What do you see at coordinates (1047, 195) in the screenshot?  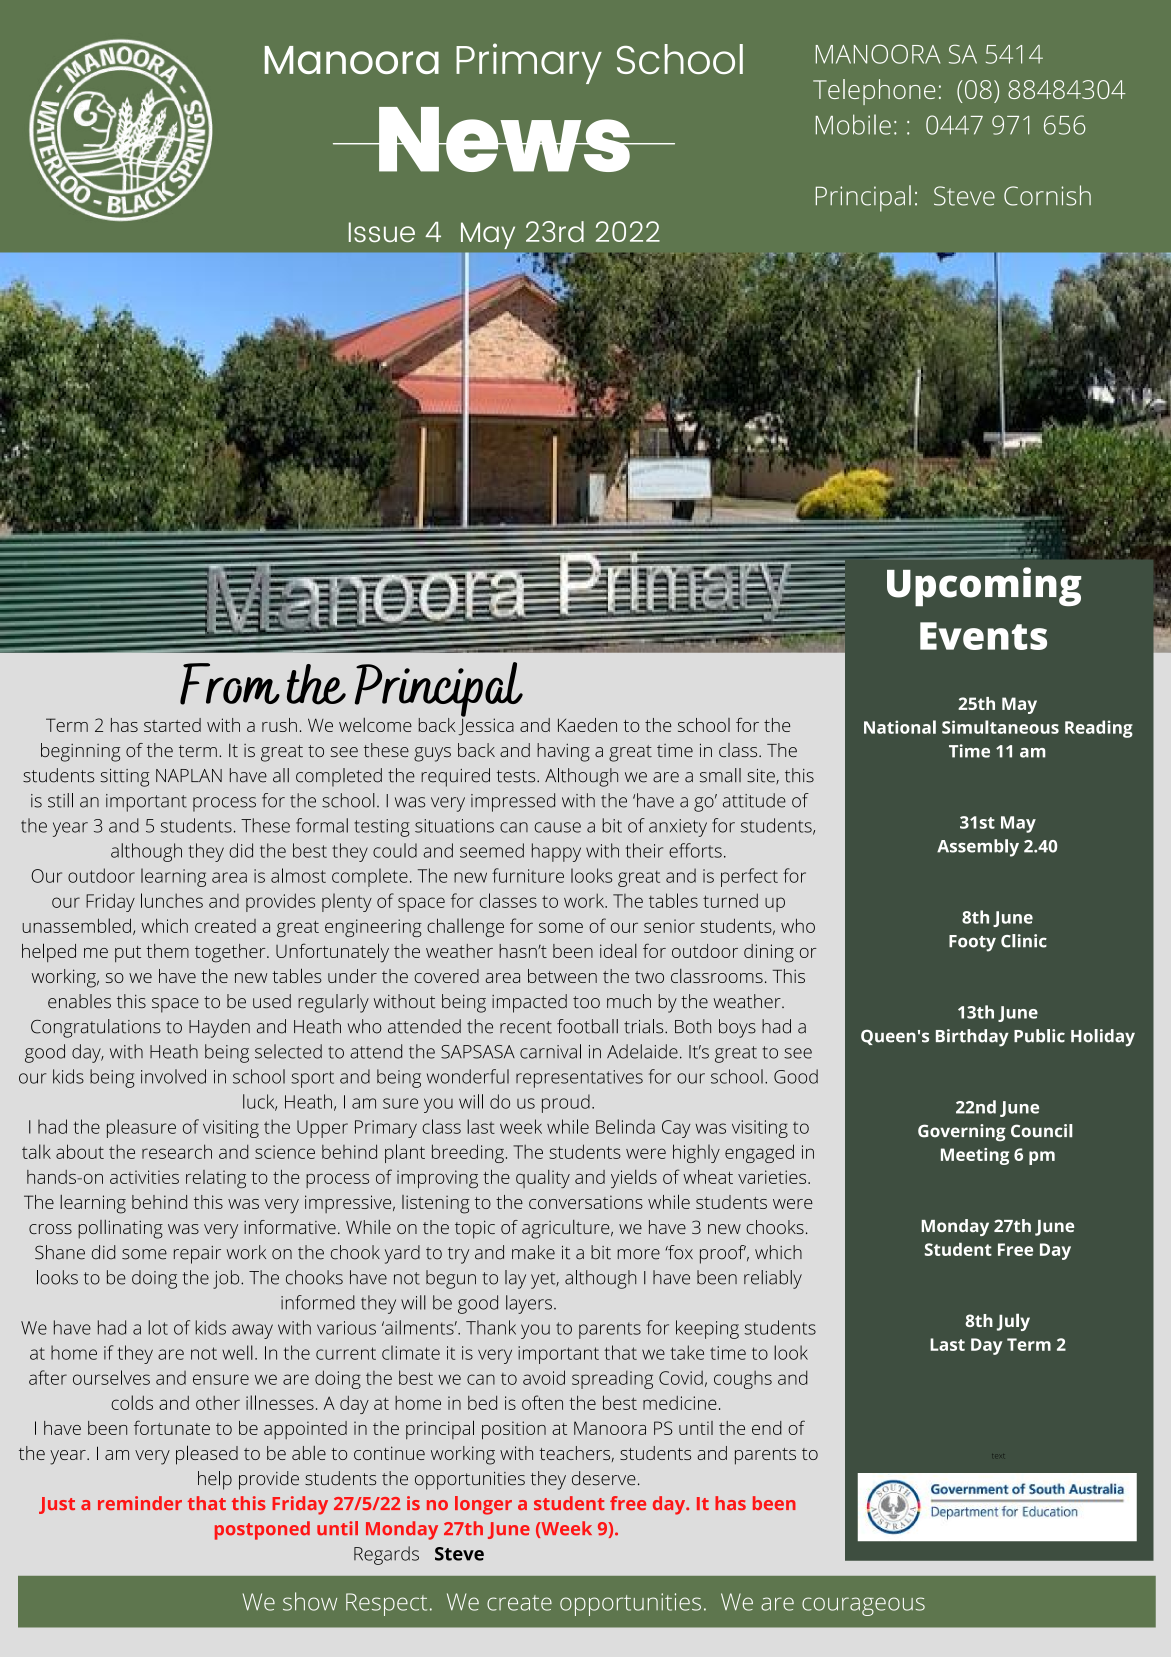 I see `Cornish` at bounding box center [1047, 195].
